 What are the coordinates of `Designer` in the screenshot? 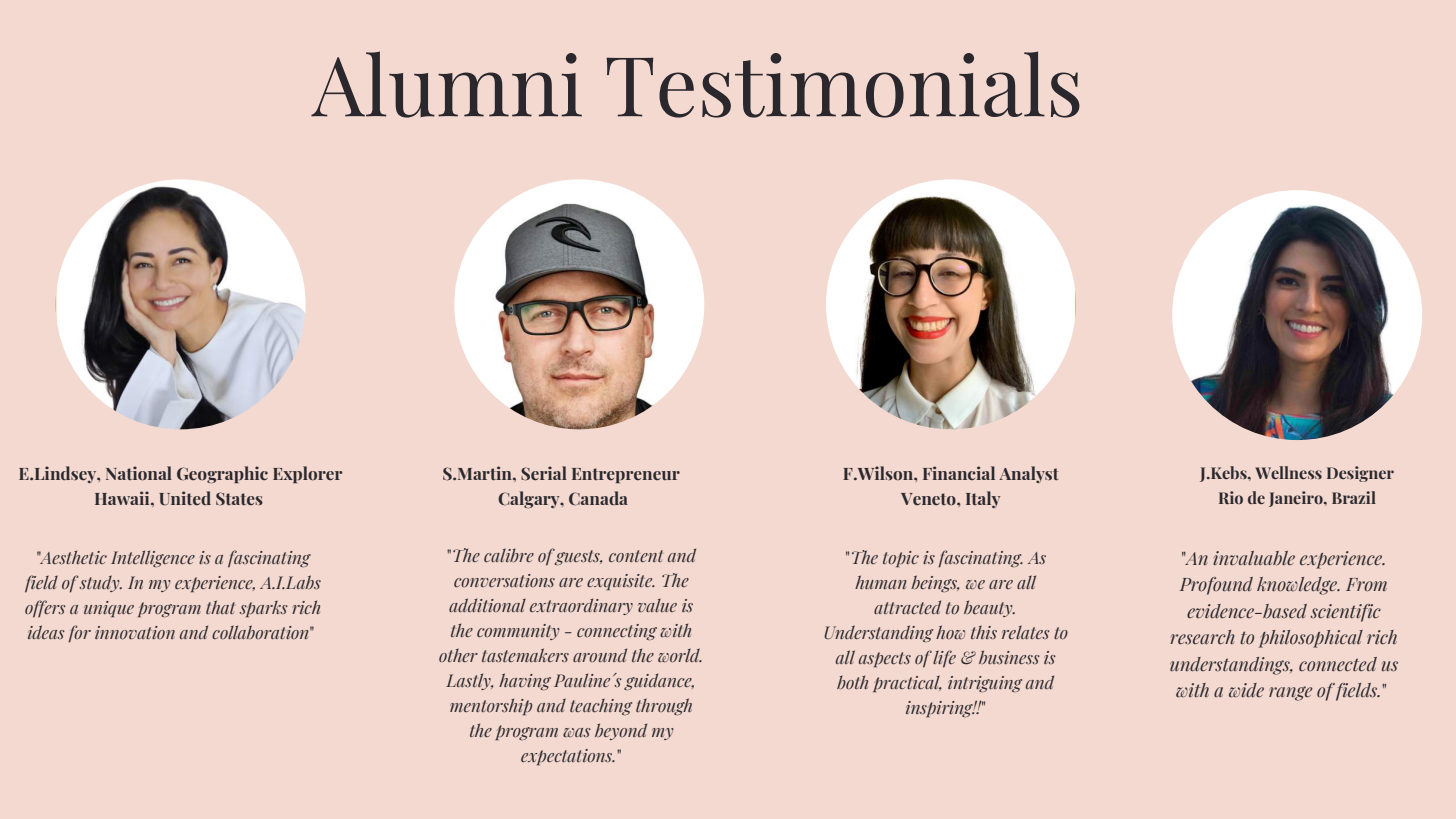 It's located at (1360, 474).
